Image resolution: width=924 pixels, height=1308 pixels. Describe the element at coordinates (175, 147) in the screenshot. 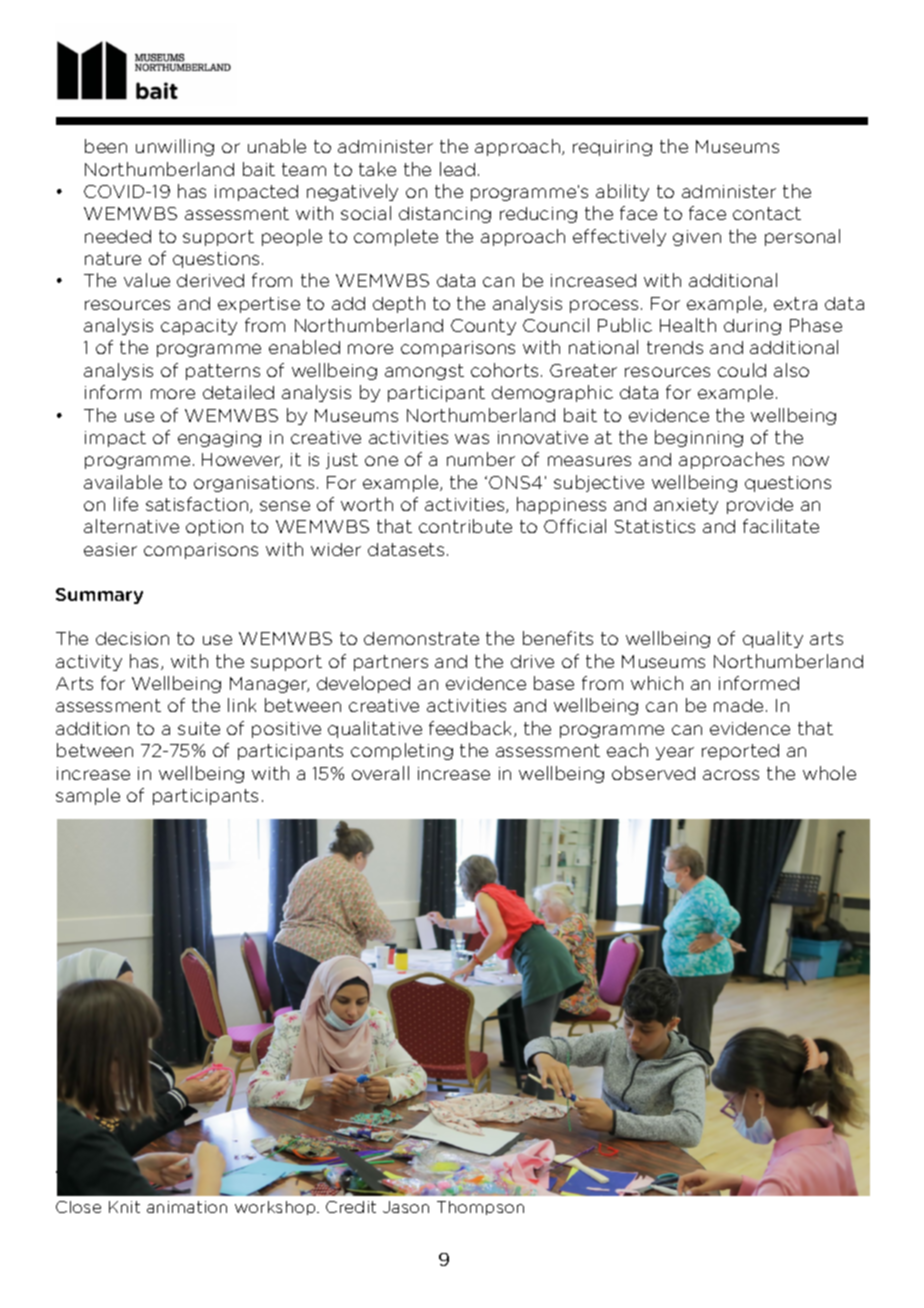

I see `unwilling` at that location.
